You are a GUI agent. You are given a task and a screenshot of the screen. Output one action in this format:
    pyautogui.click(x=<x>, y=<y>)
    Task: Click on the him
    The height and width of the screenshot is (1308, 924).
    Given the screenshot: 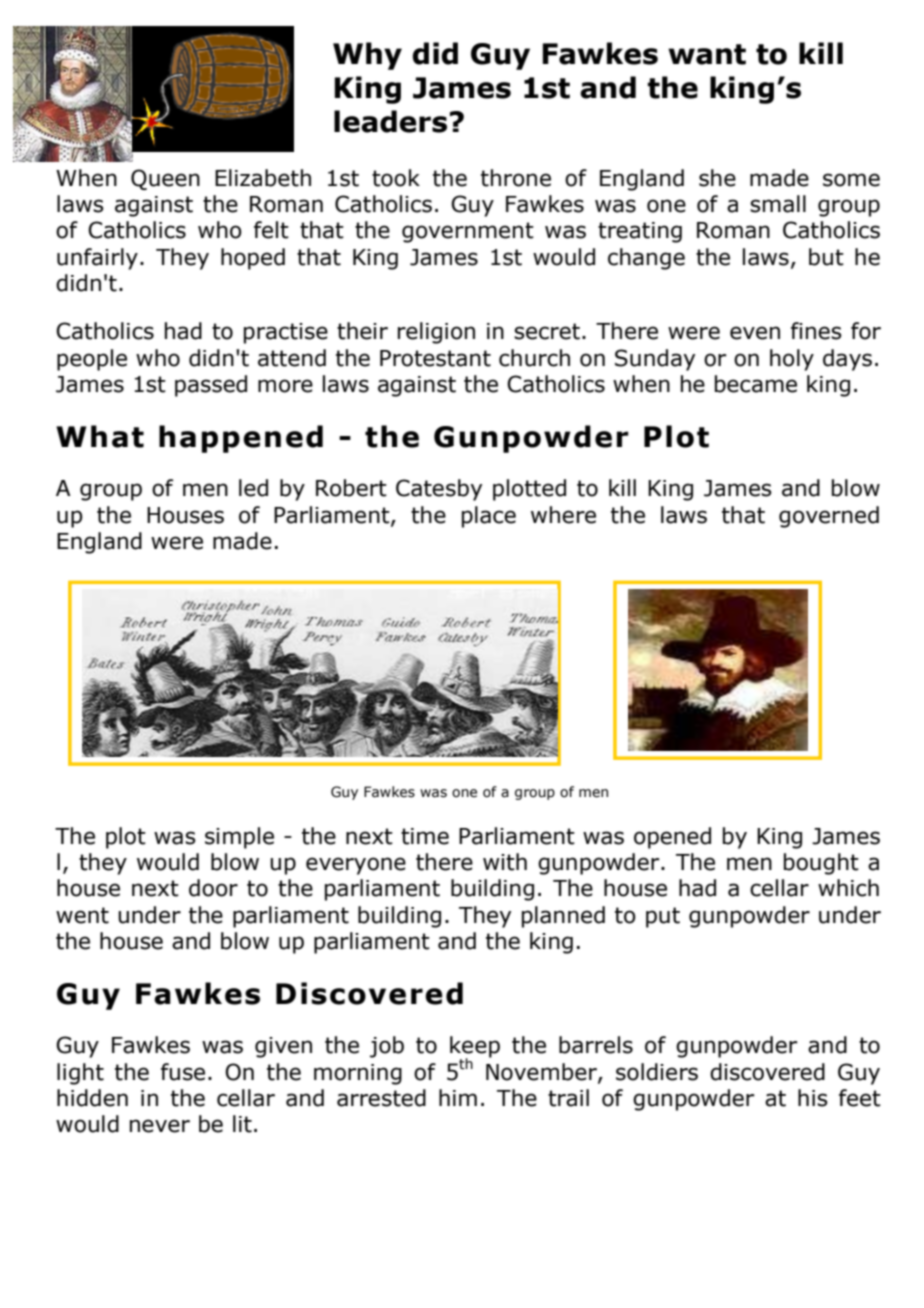 What is the action you would take?
    pyautogui.click(x=458, y=1097)
